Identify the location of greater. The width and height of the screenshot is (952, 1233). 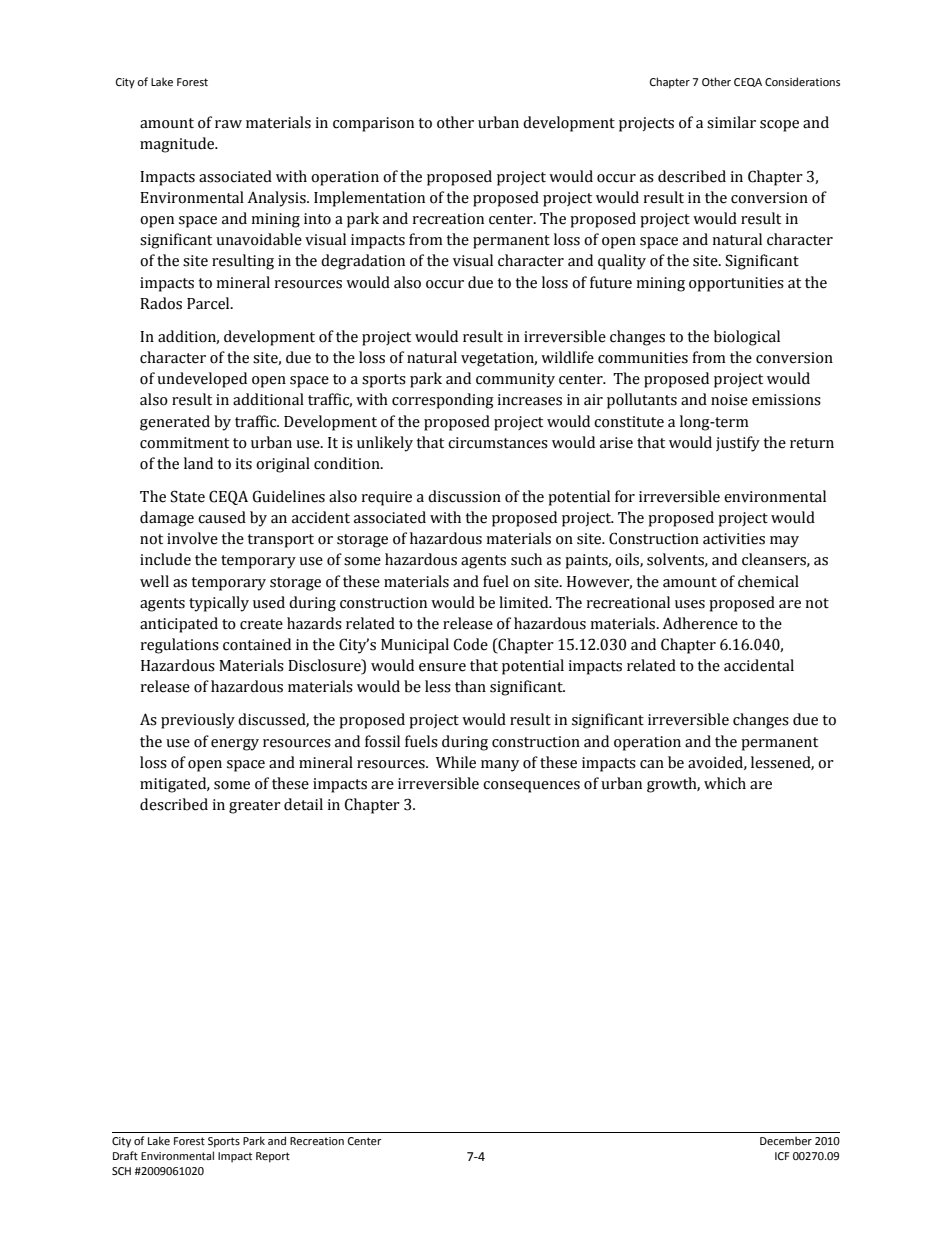
(255, 807).
